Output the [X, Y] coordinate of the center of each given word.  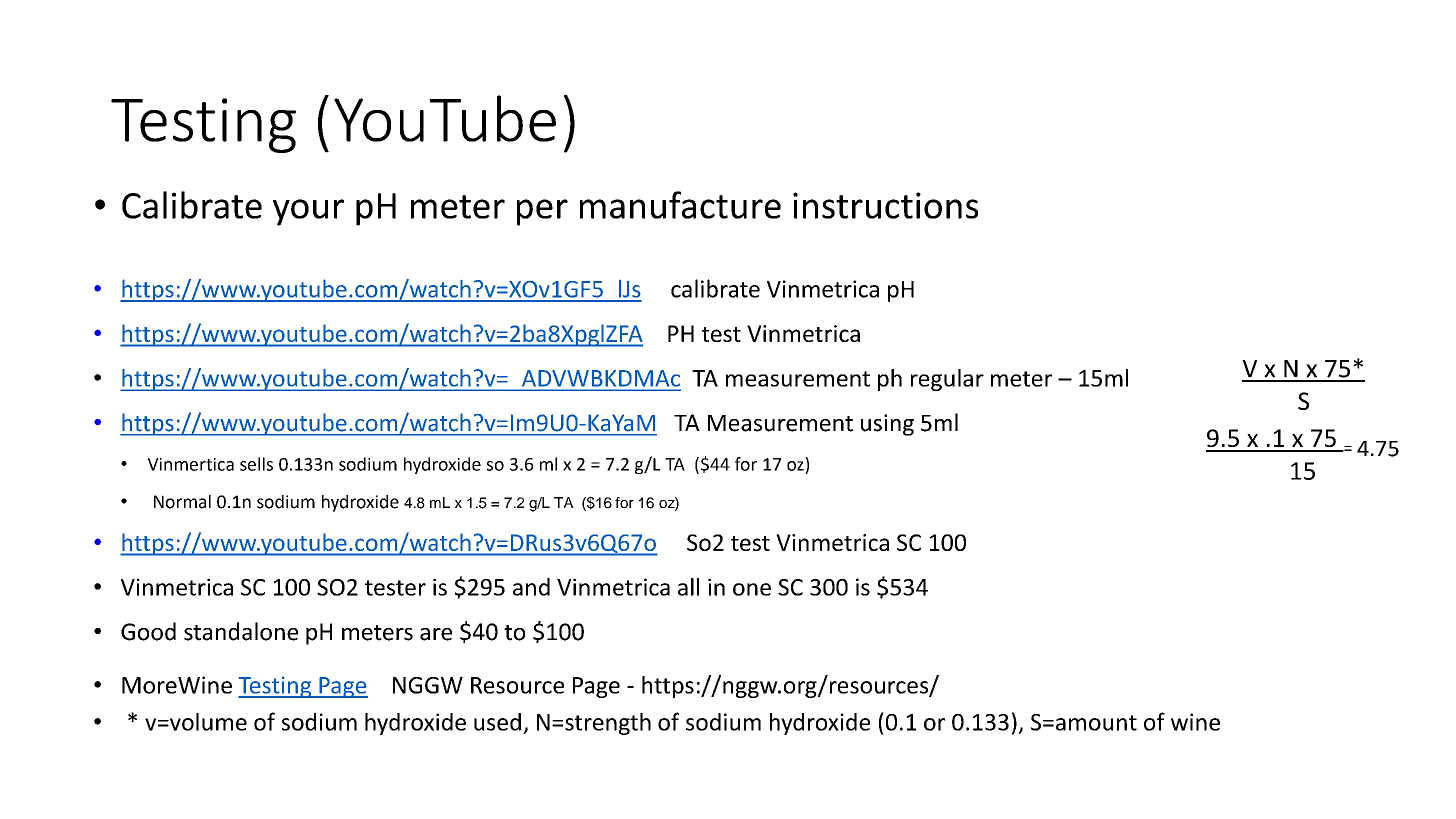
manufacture [680, 205]
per [542, 212]
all [688, 587]
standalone [241, 631]
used [497, 722]
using [887, 425]
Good [148, 631]
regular [947, 380]
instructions [885, 205]
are [436, 634]
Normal [182, 502]
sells [256, 464]
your [308, 212]
